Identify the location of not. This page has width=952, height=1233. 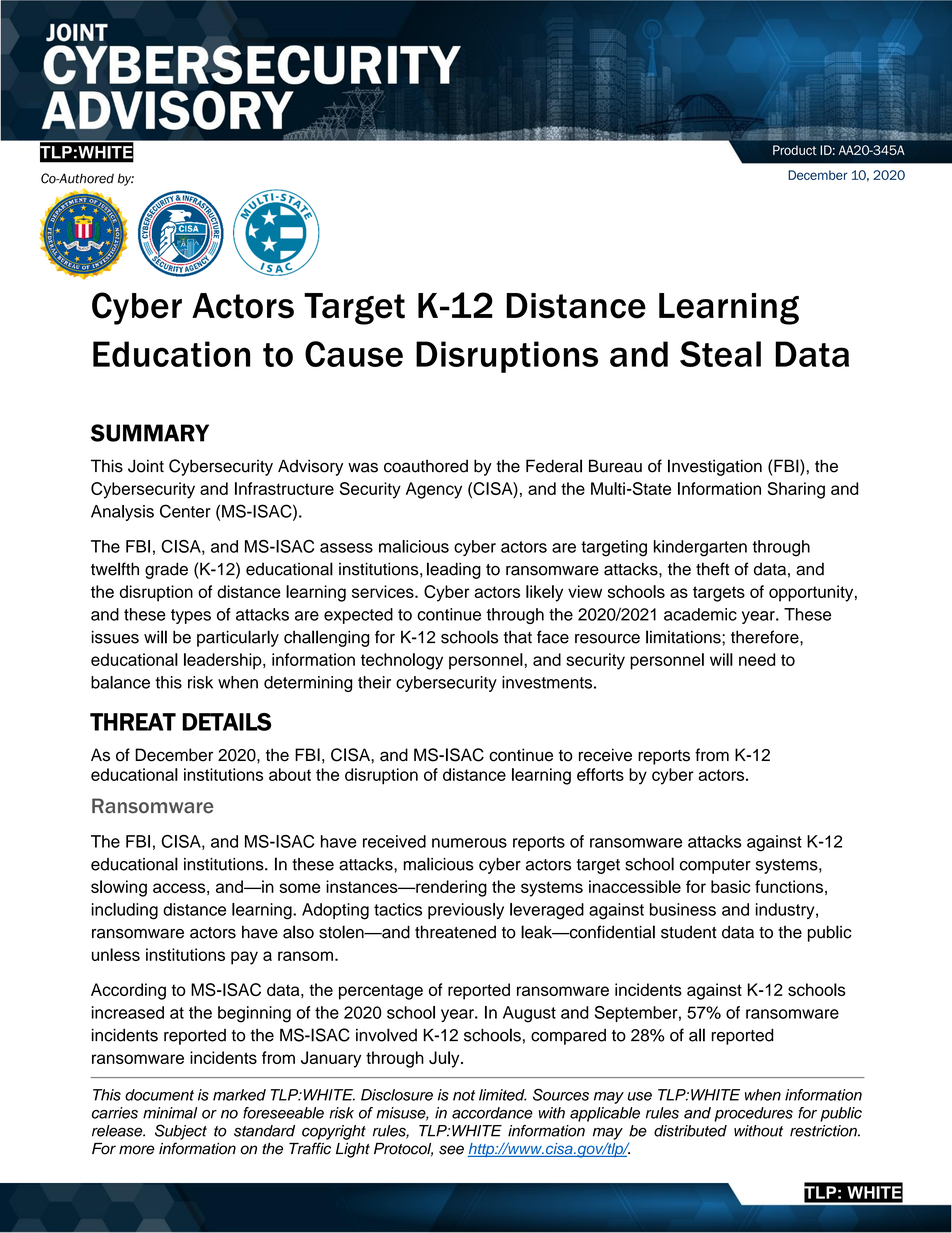
(464, 1095).
